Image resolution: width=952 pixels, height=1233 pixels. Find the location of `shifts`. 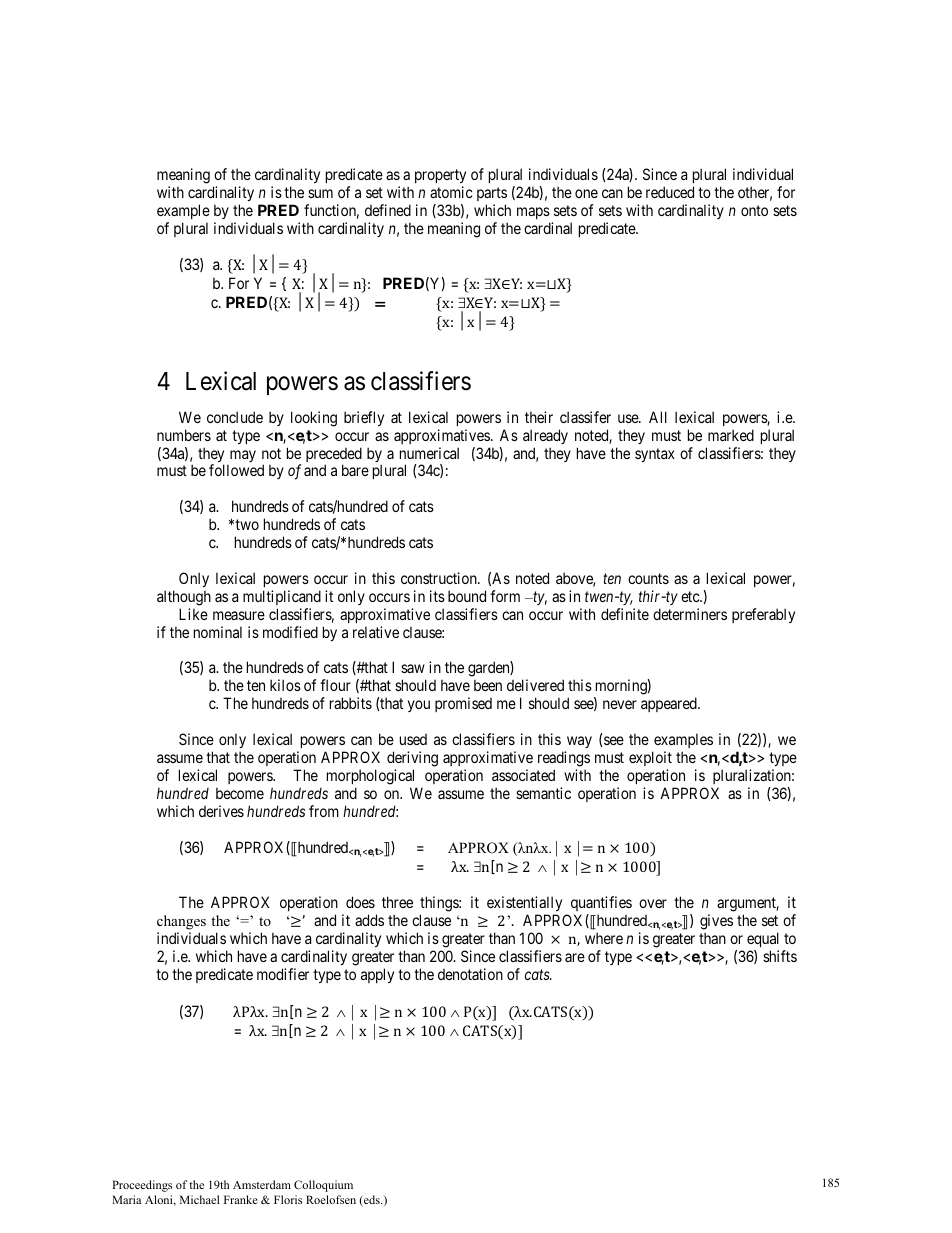

shifts is located at coordinates (780, 956).
